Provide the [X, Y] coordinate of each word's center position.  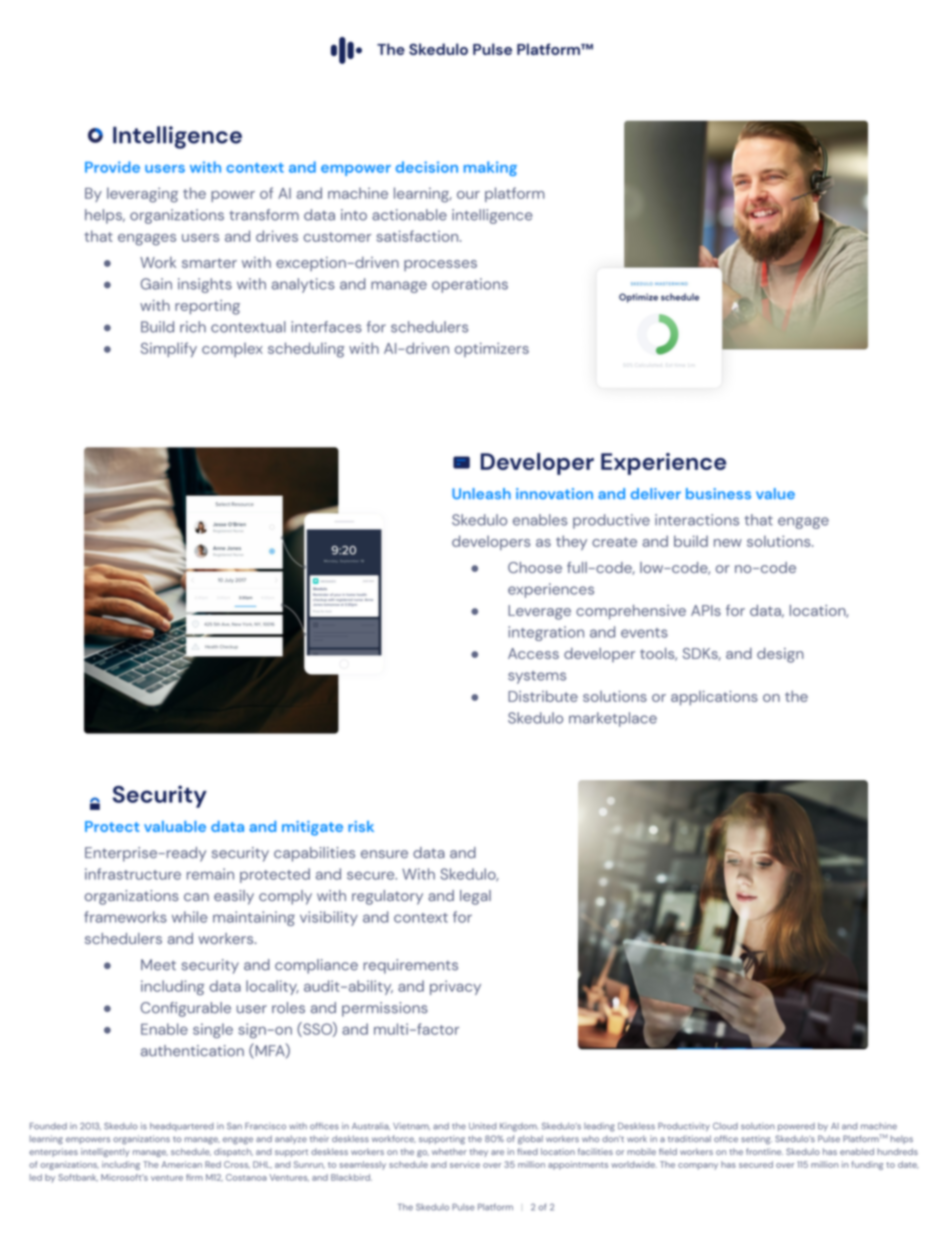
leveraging [142, 195]
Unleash [481, 493]
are [497, 1152]
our [468, 195]
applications [714, 698]
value [775, 493]
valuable [175, 826]
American [181, 1164]
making [490, 168]
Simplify [169, 349]
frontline [764, 1151]
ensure [384, 854]
